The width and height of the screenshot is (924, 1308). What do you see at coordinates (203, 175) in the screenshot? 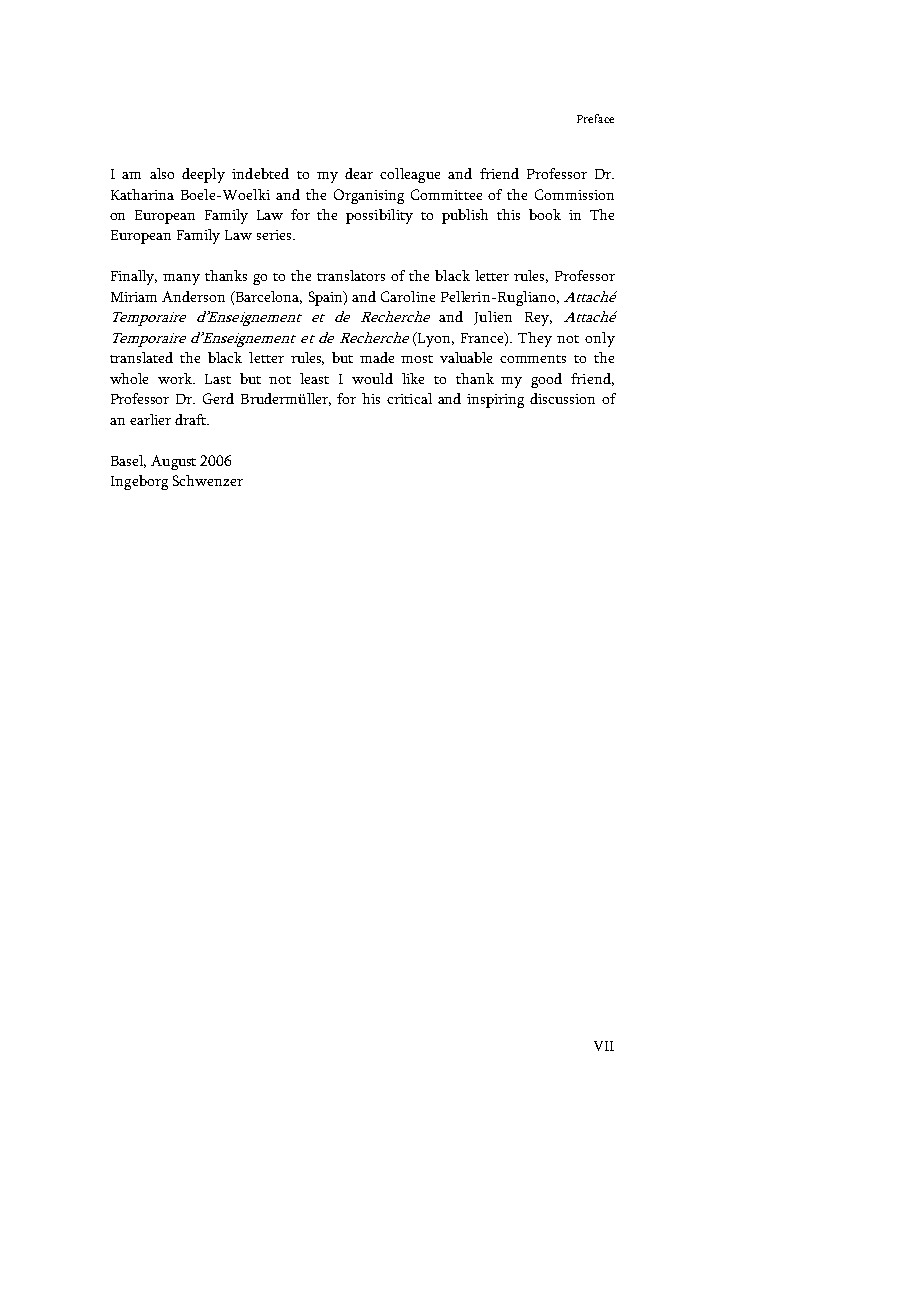
I see `deeply` at bounding box center [203, 175].
